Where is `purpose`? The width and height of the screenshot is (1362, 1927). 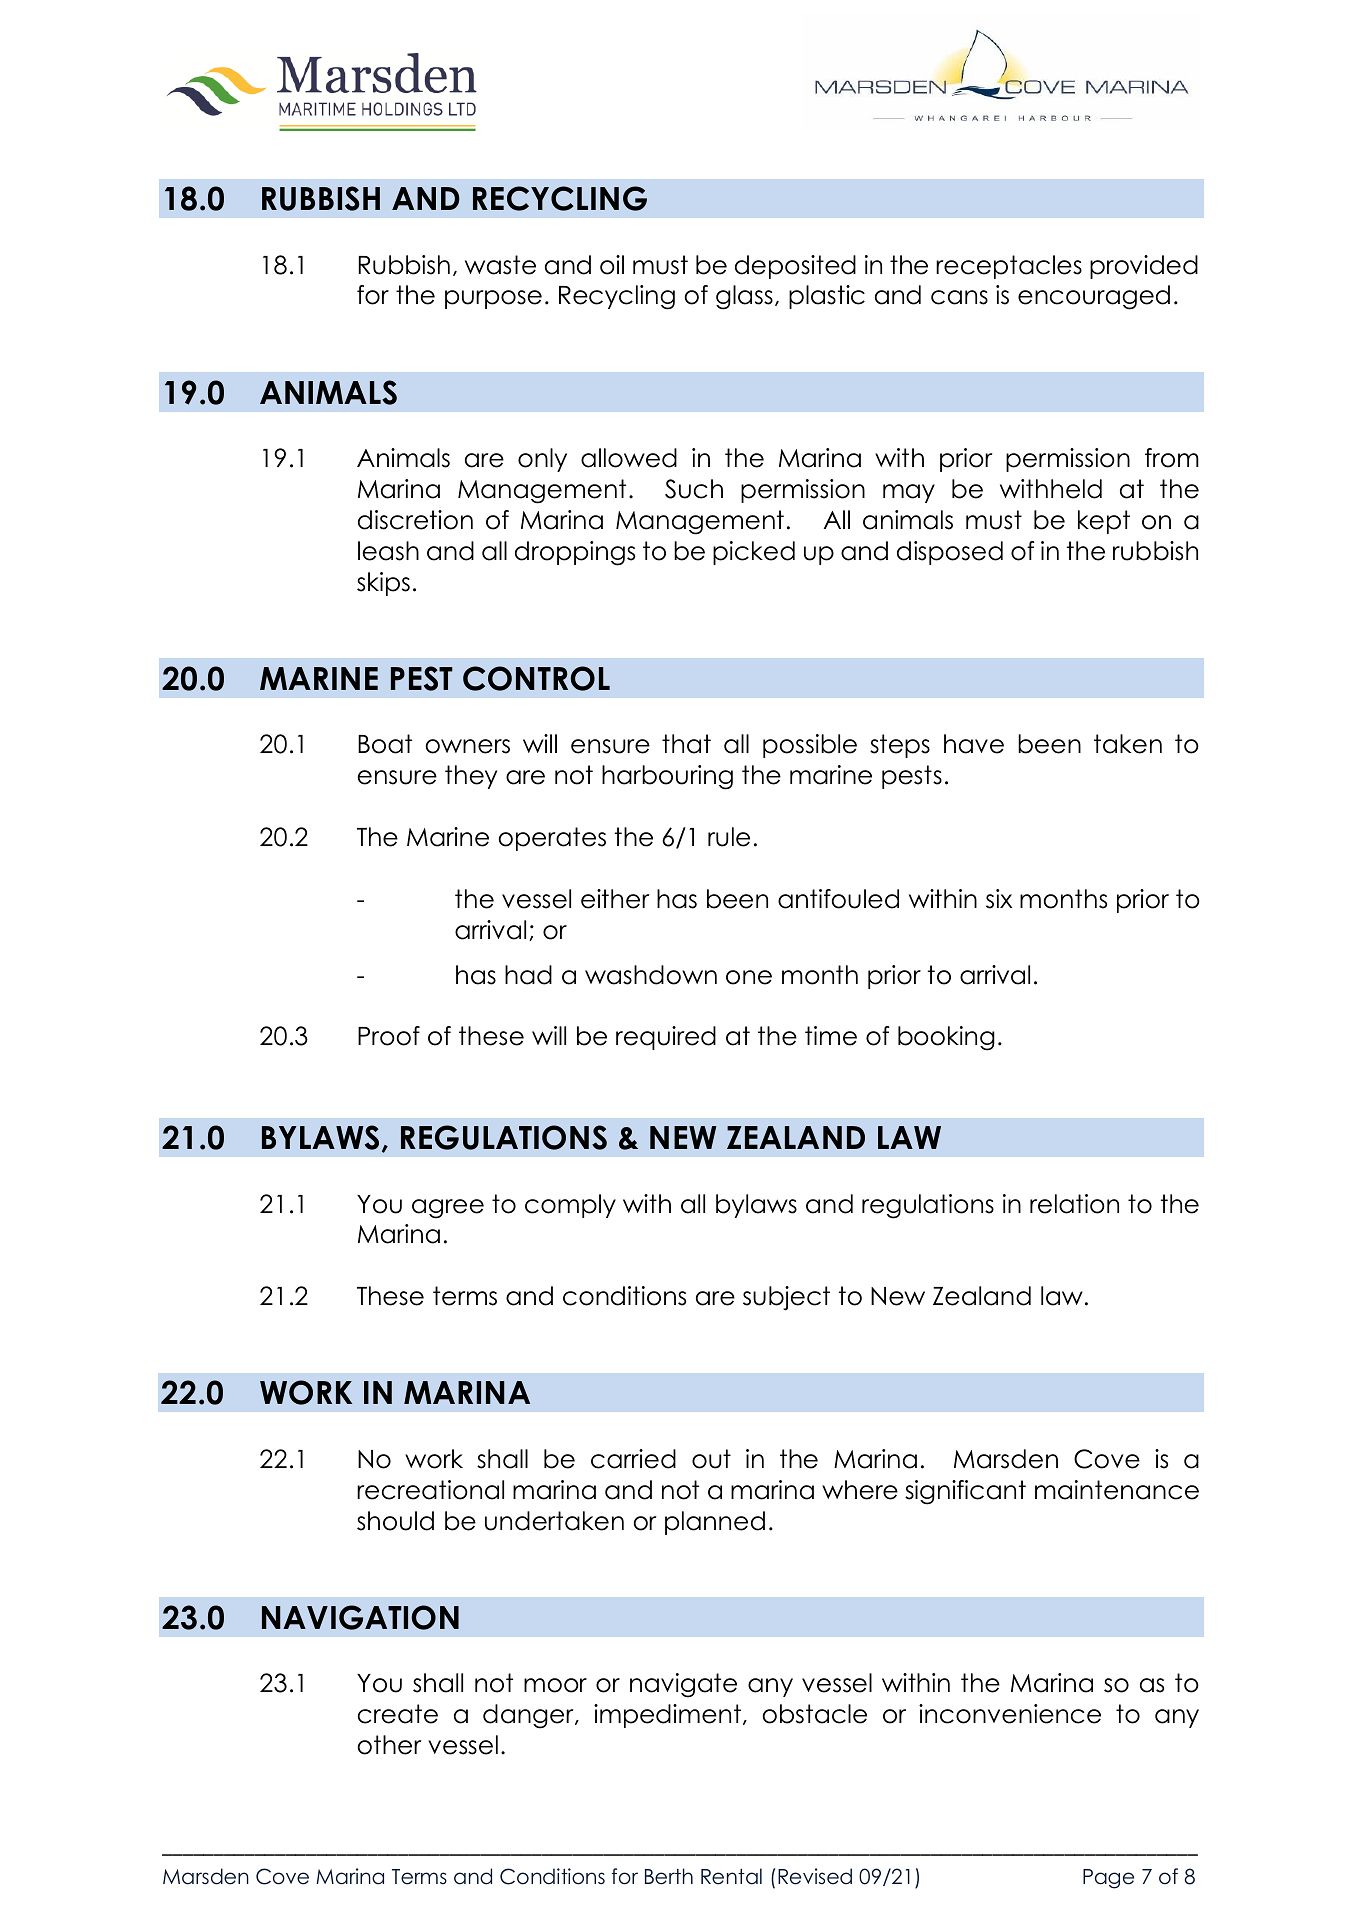
purpose is located at coordinates (493, 299).
